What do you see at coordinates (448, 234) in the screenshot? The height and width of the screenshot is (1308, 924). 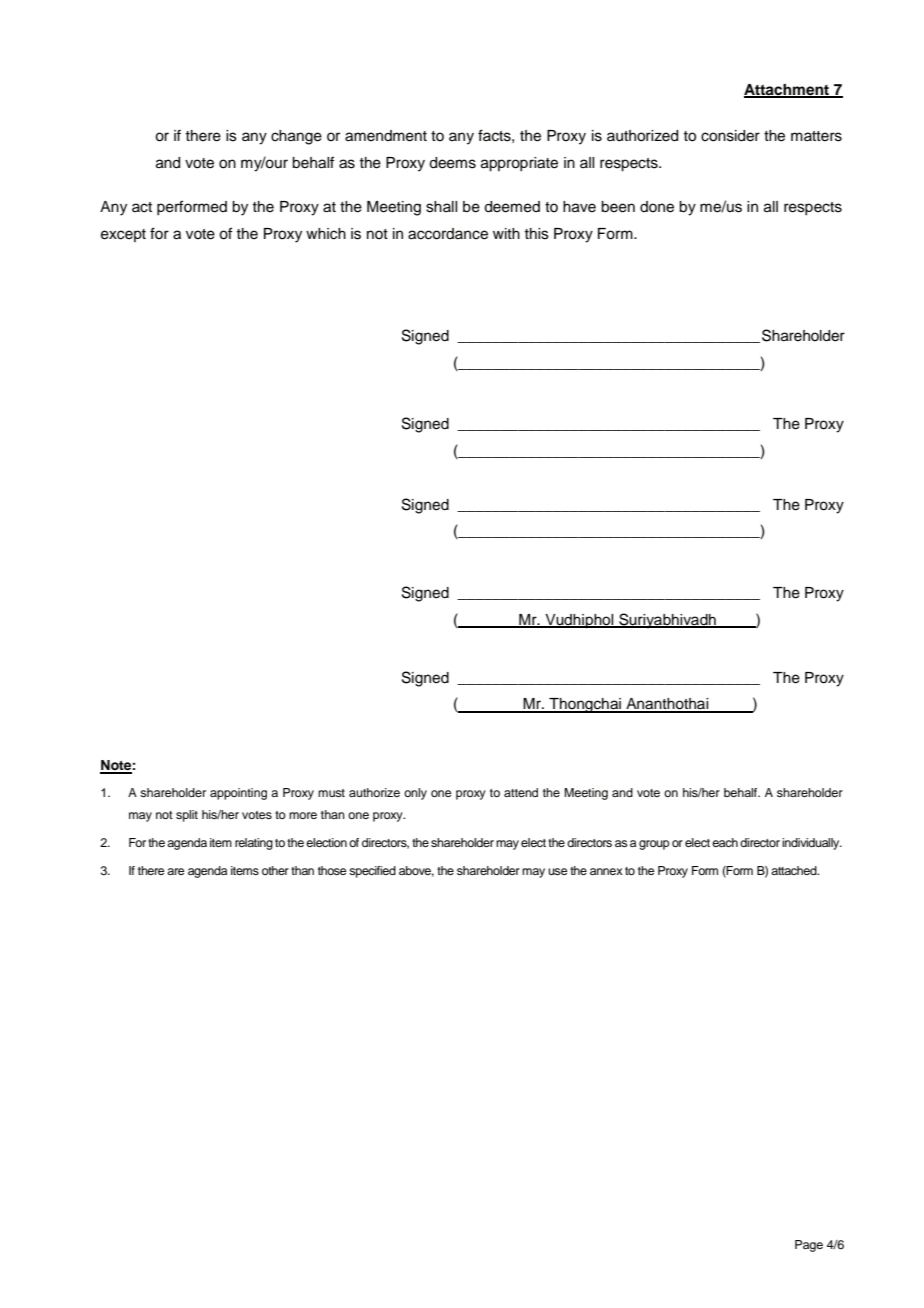 I see `accordance` at bounding box center [448, 234].
